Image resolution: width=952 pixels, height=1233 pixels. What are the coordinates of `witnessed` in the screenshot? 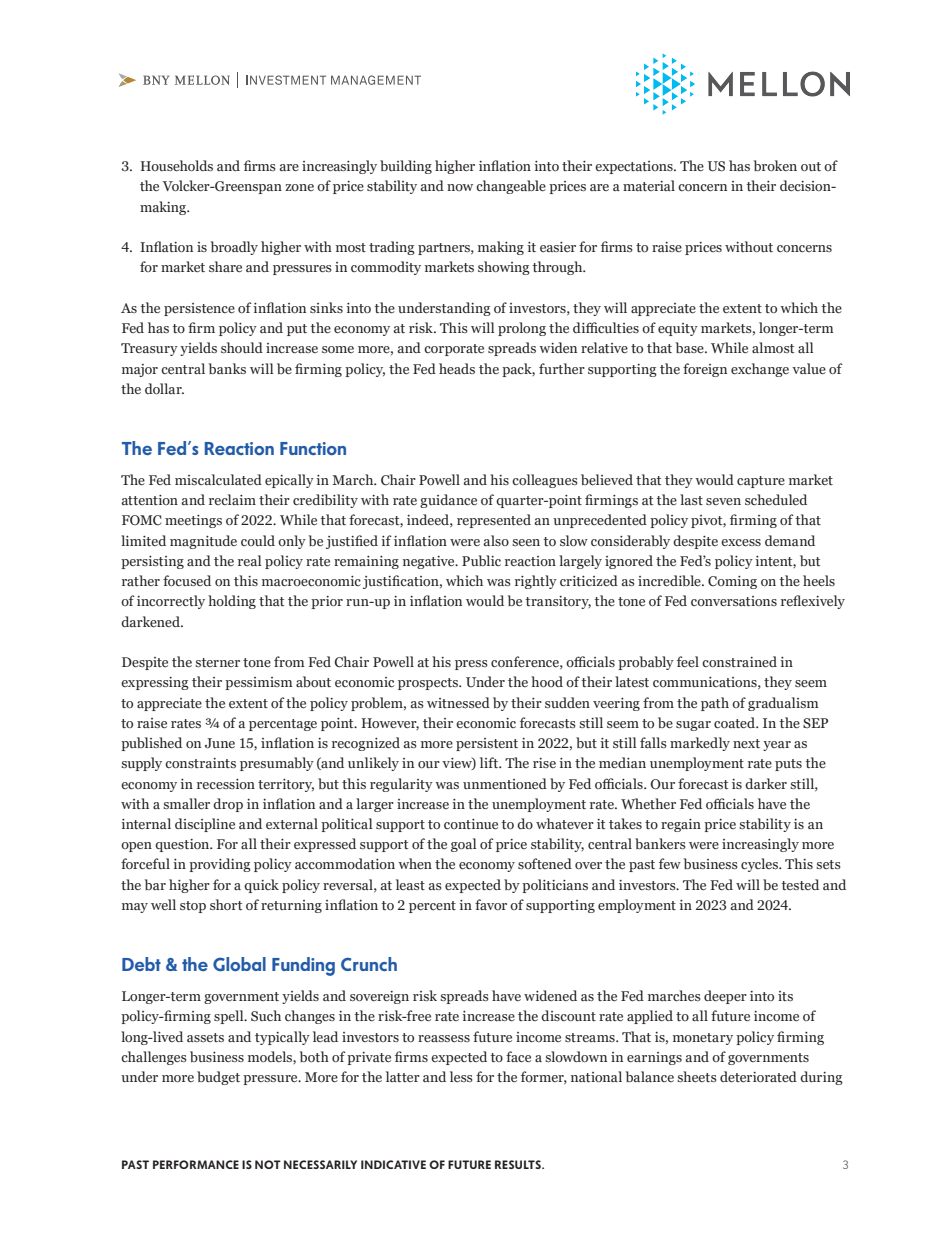 It's located at (458, 702).
